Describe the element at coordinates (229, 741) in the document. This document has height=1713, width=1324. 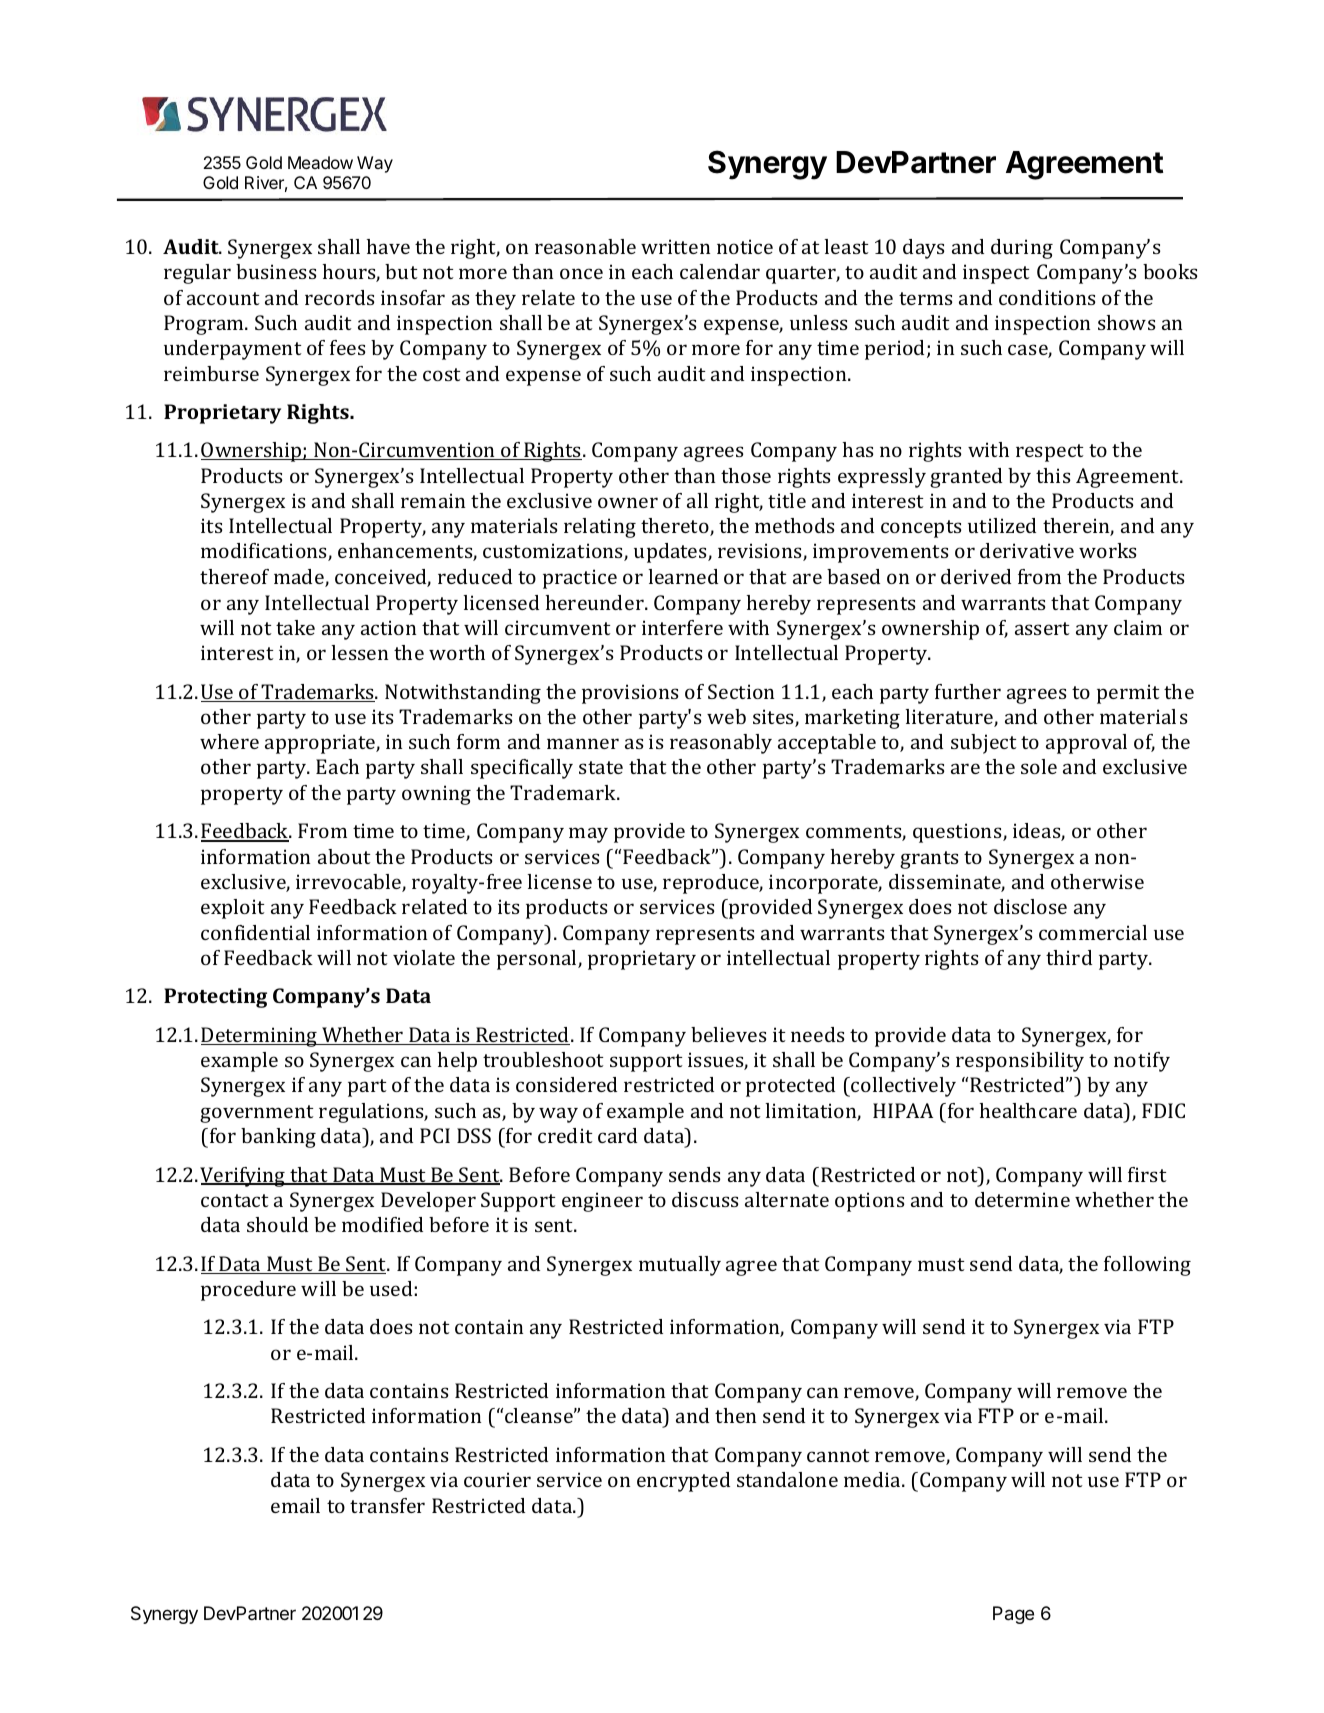
I see `where` at that location.
